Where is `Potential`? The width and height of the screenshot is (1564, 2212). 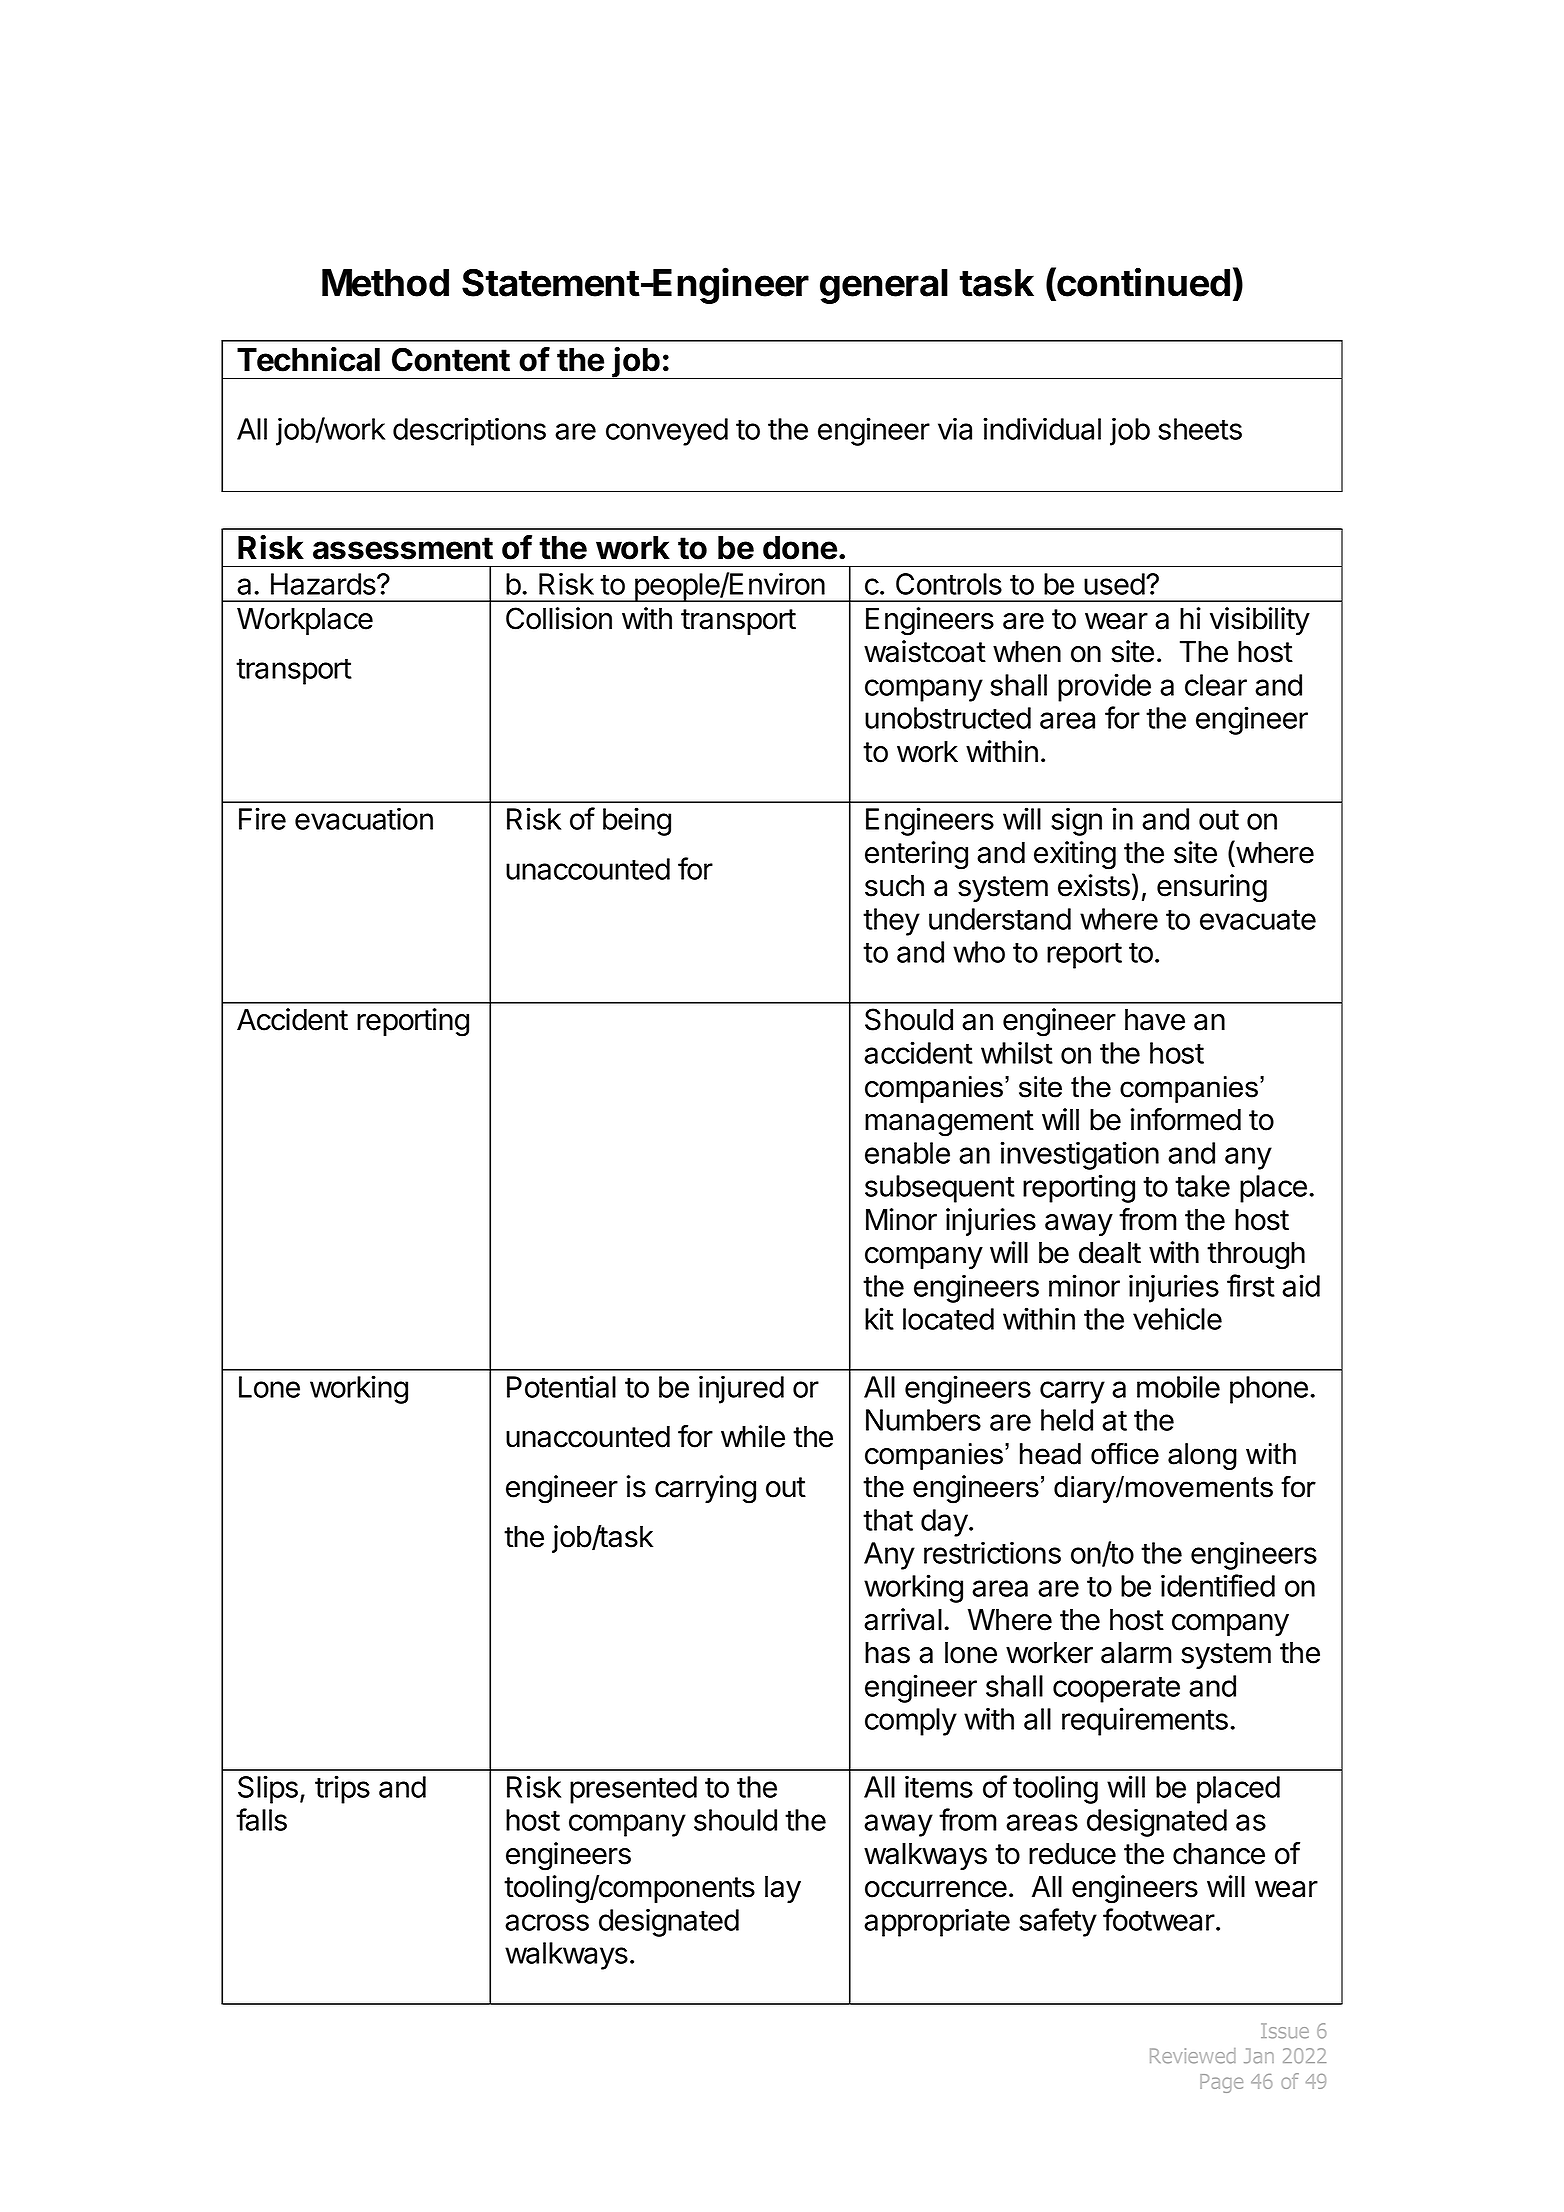 Potential is located at coordinates (561, 1386).
